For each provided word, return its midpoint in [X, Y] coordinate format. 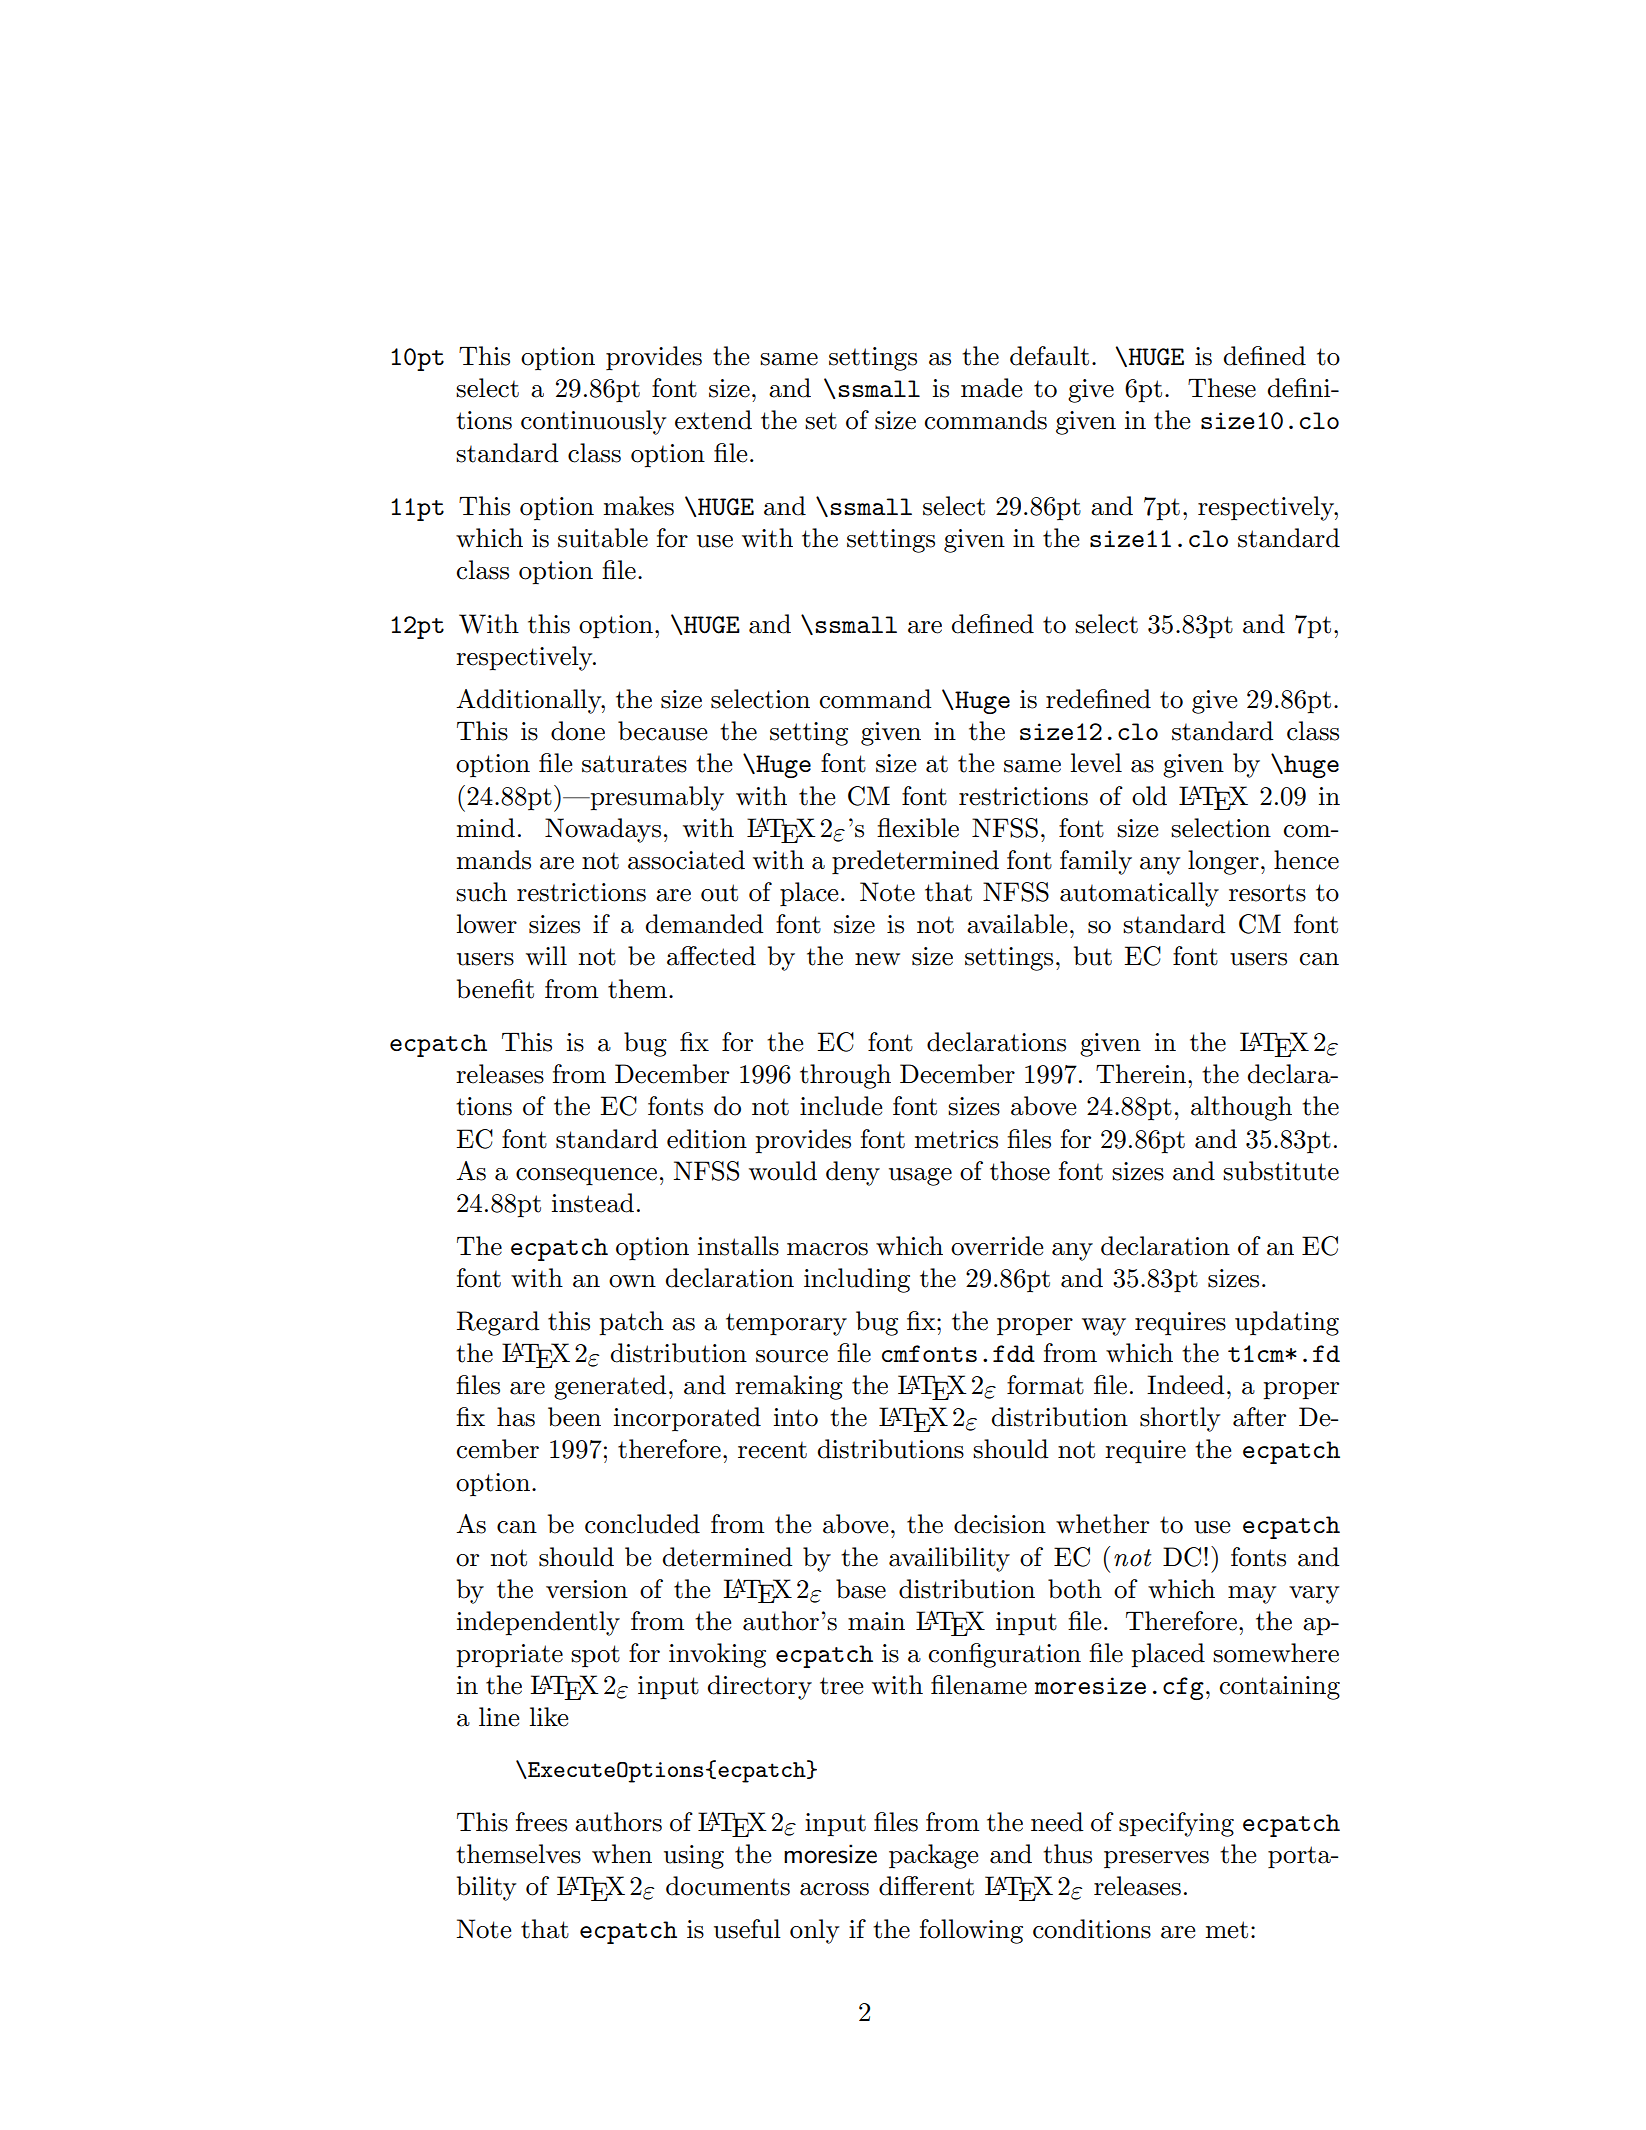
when [622, 1854]
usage [920, 1177]
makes [638, 506]
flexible [918, 828]
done [578, 731]
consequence [586, 1177]
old [1149, 796]
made [991, 388]
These [1222, 388]
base [861, 1589]
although [1241, 1108]
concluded [642, 1524]
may [1252, 1595]
